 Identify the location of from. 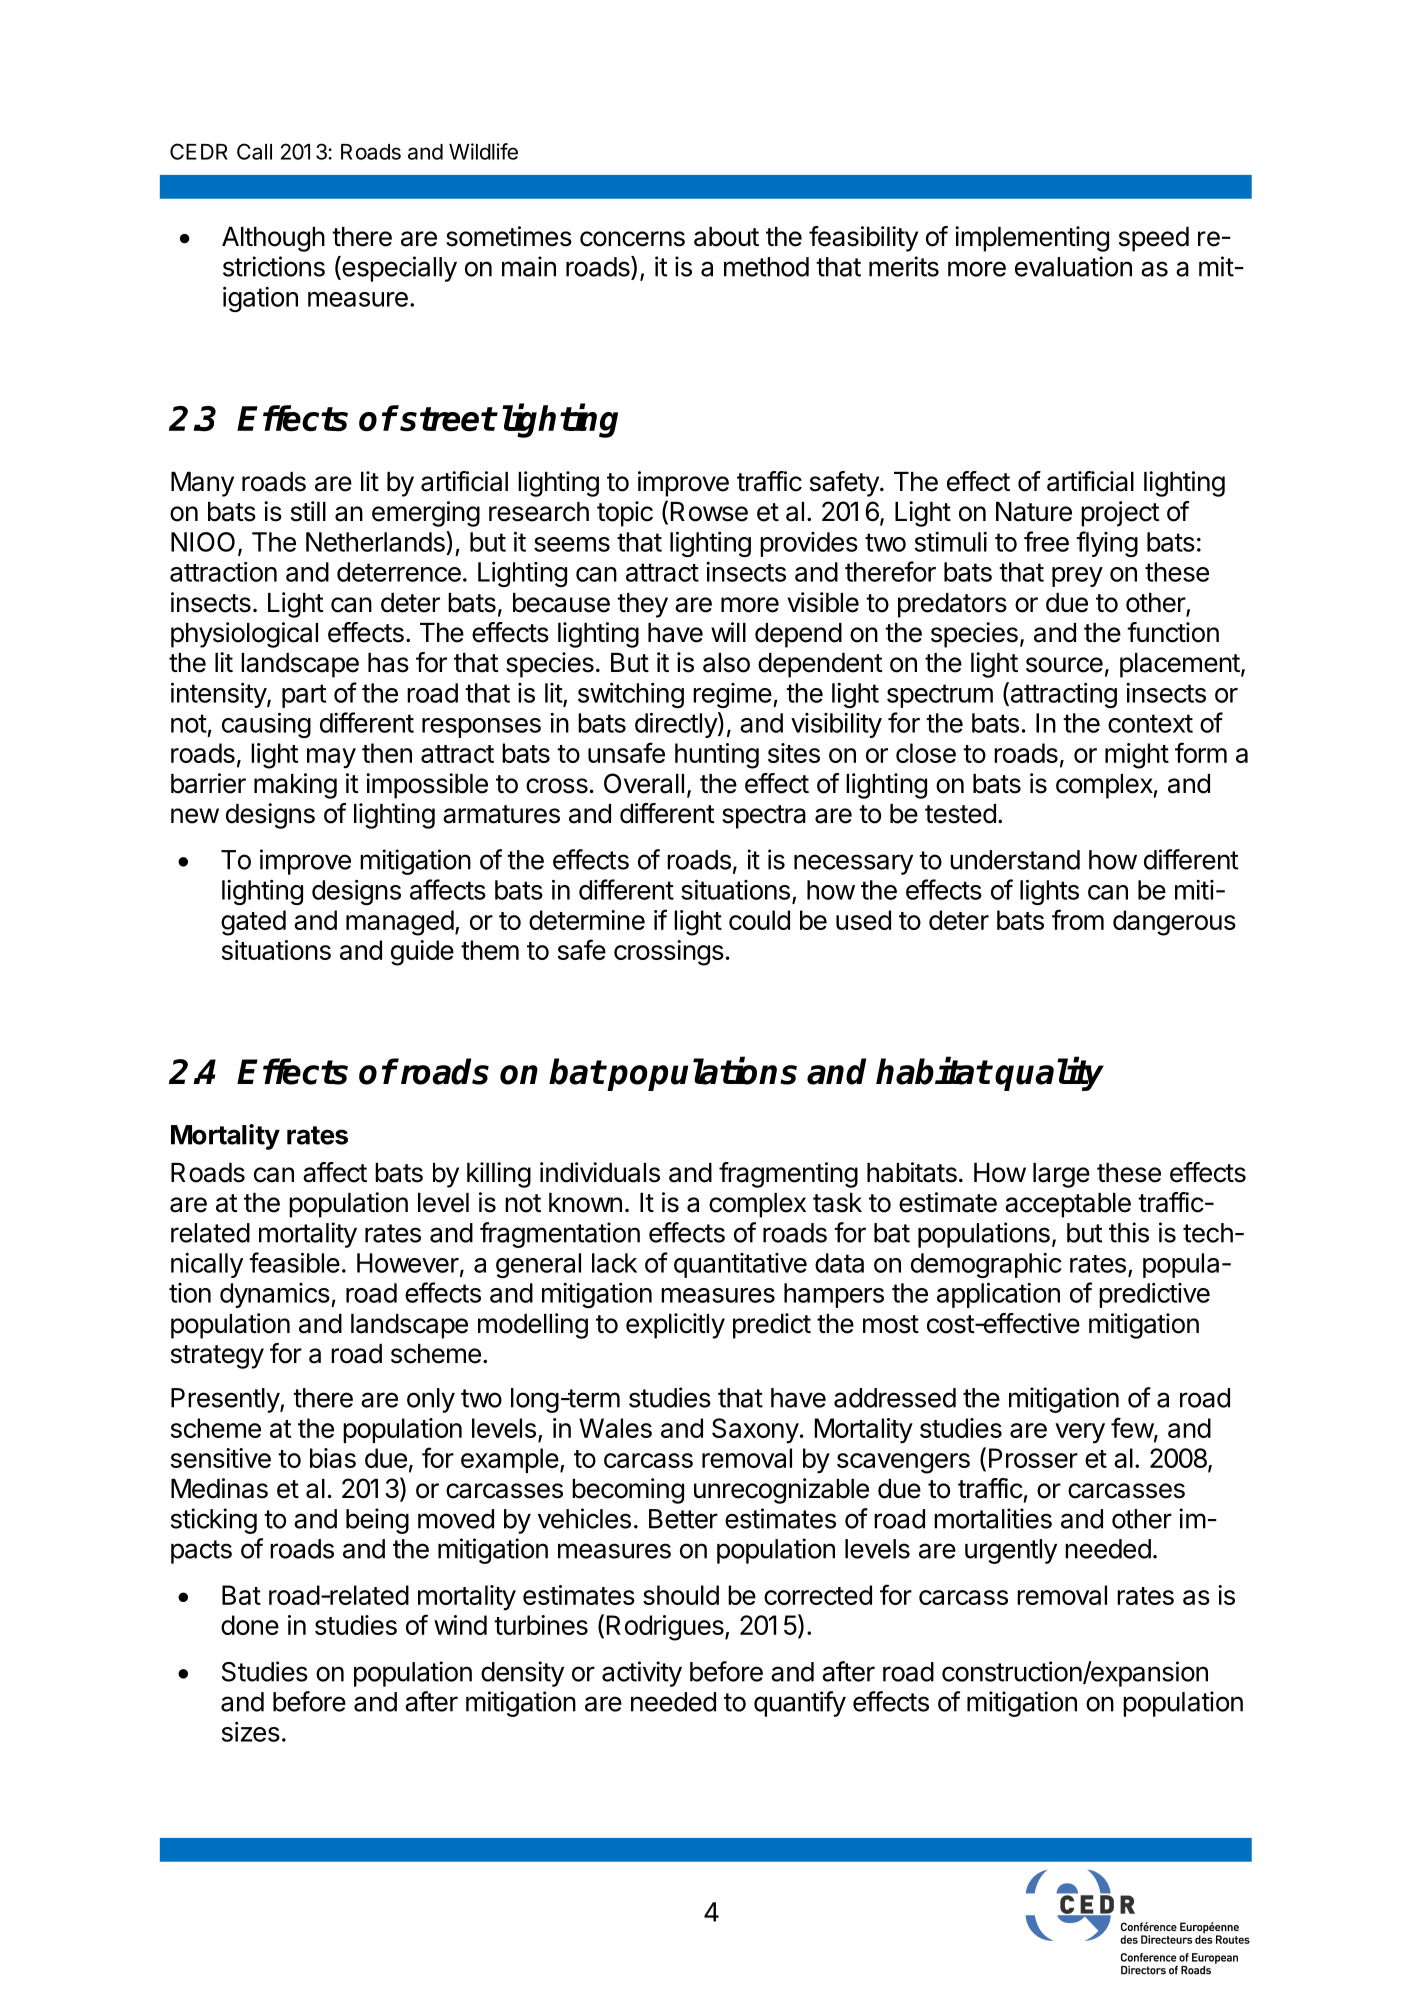
(1078, 919).
